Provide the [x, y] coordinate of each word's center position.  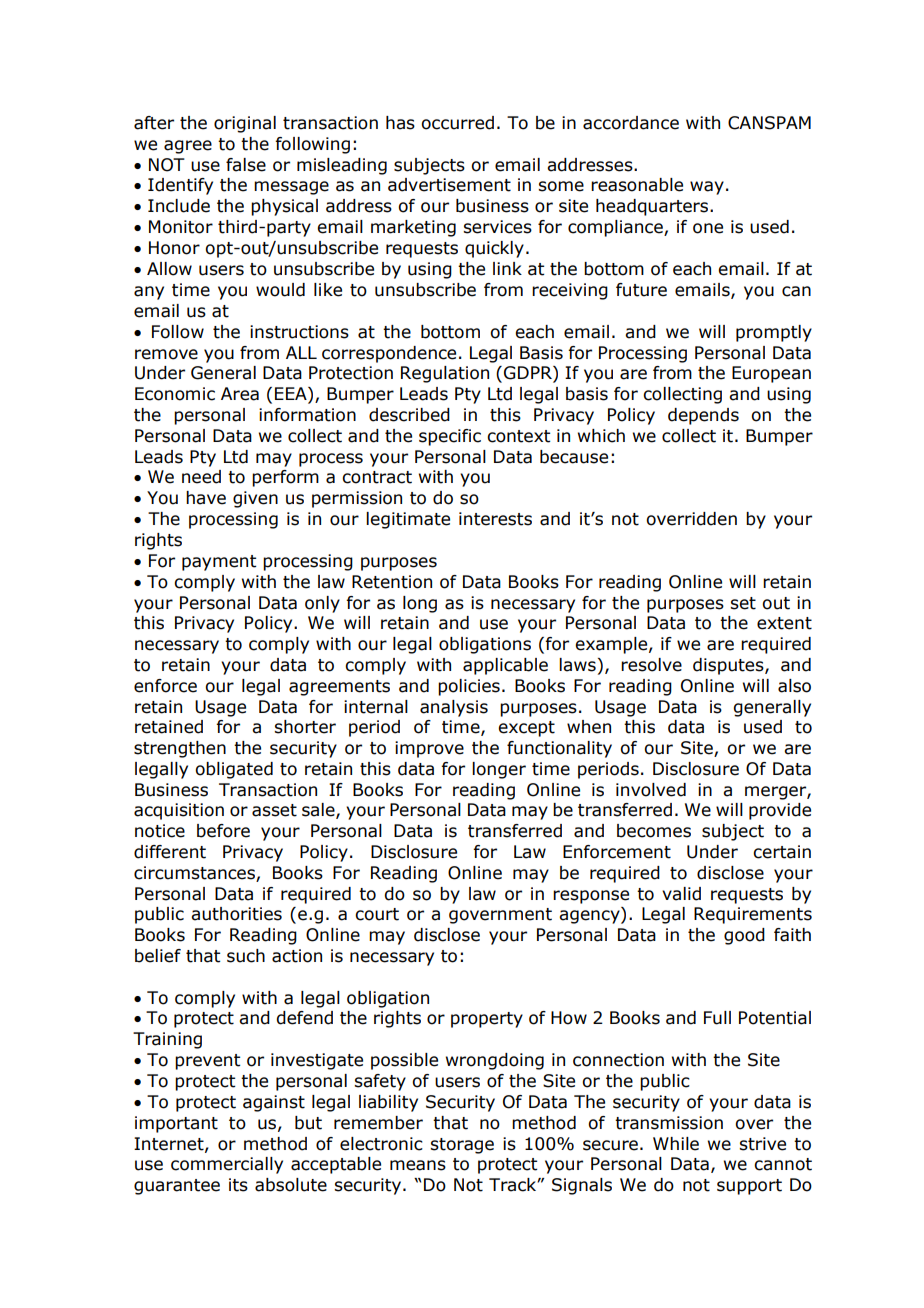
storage [462, 1146]
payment [219, 563]
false [246, 165]
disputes [729, 666]
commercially [227, 1165]
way [707, 188]
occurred [457, 123]
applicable [505, 666]
